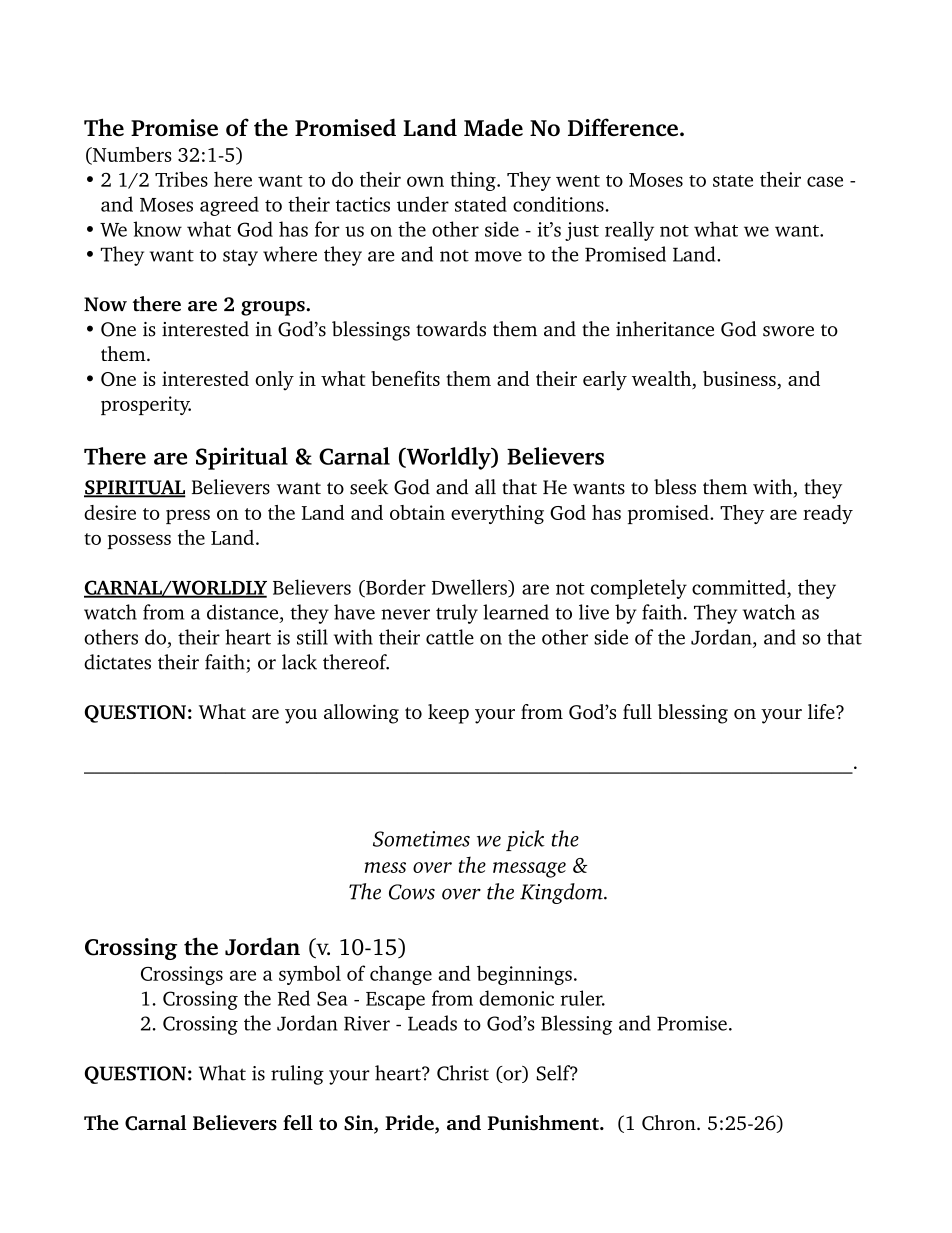  What do you see at coordinates (822, 711) in the page?
I see `life` at bounding box center [822, 711].
